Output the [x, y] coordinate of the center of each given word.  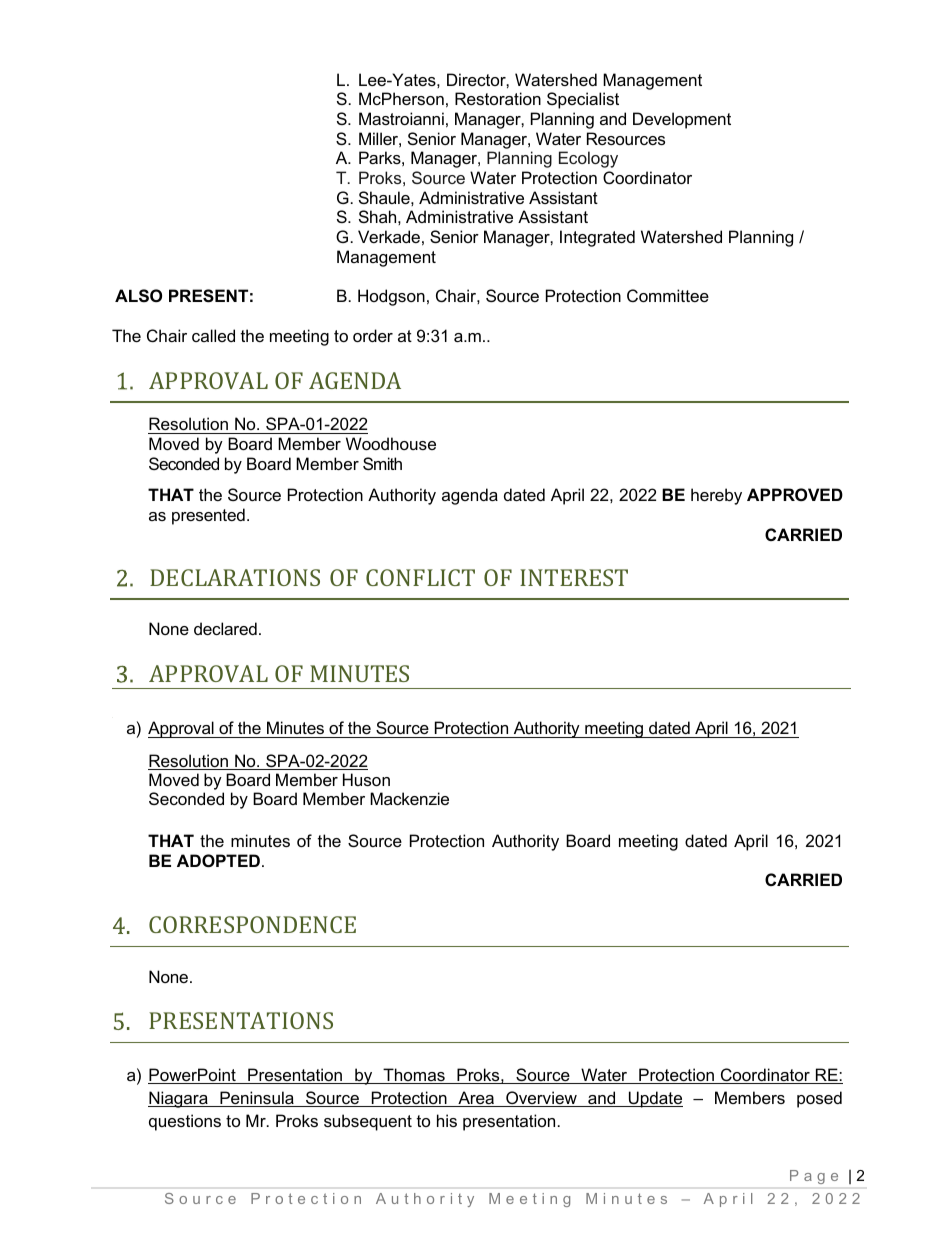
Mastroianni [401, 118]
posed [819, 1099]
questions [185, 1122]
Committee [668, 295]
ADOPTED [218, 860]
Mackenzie [409, 798]
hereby [716, 496]
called [213, 335]
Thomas [414, 1076]
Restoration [498, 98]
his [447, 1120]
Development [682, 120]
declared [225, 628]
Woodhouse [391, 443]
